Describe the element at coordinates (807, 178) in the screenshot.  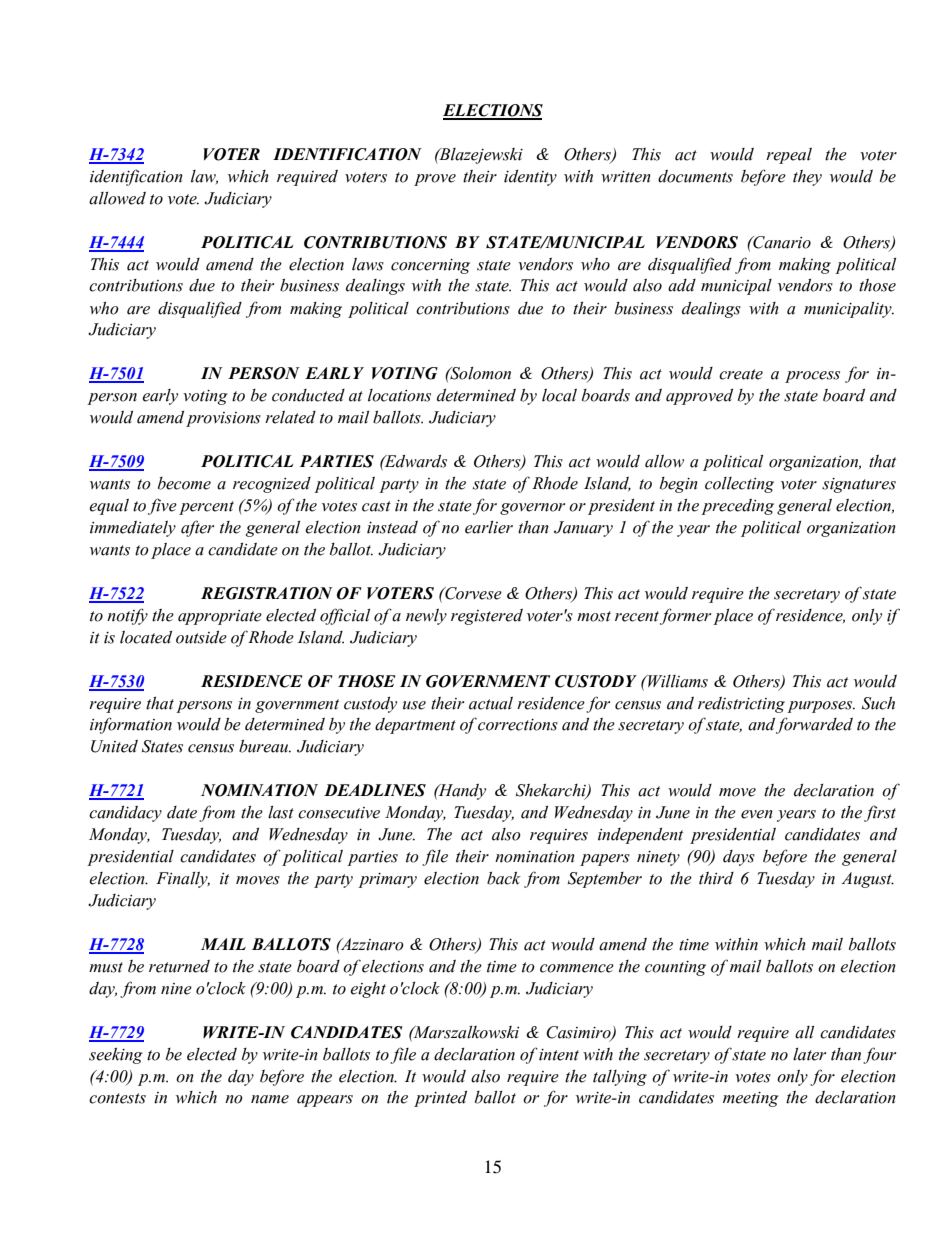
I see `they` at that location.
